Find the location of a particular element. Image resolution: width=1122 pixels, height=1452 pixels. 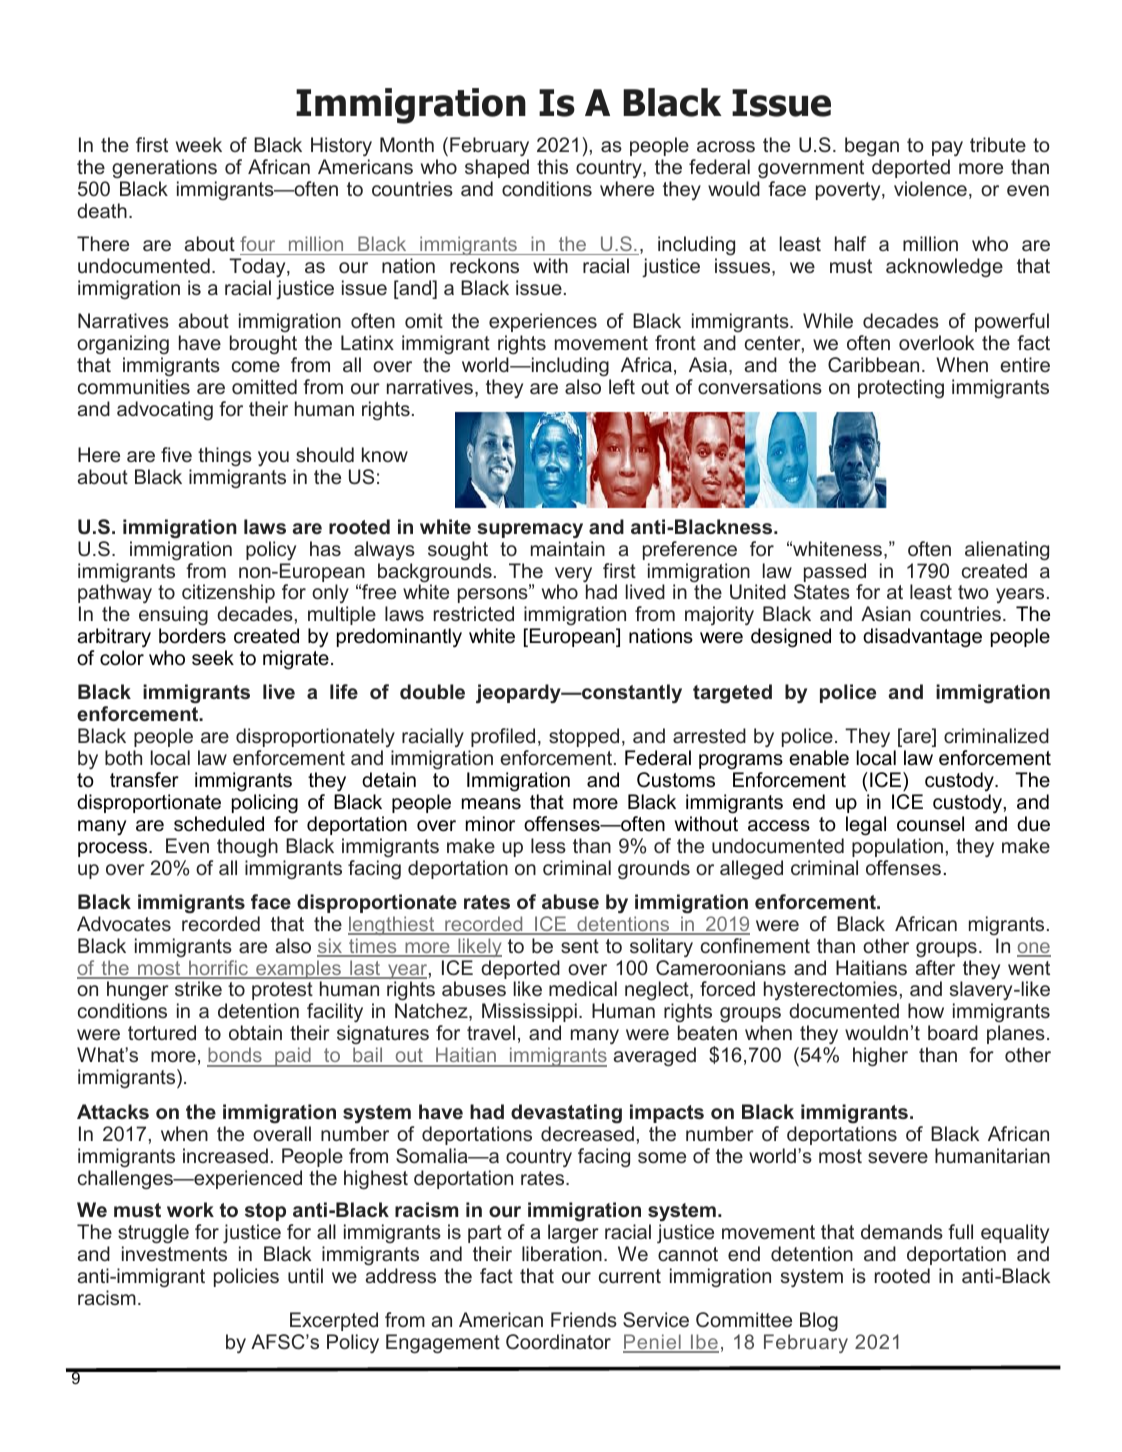

this is located at coordinates (552, 166).
